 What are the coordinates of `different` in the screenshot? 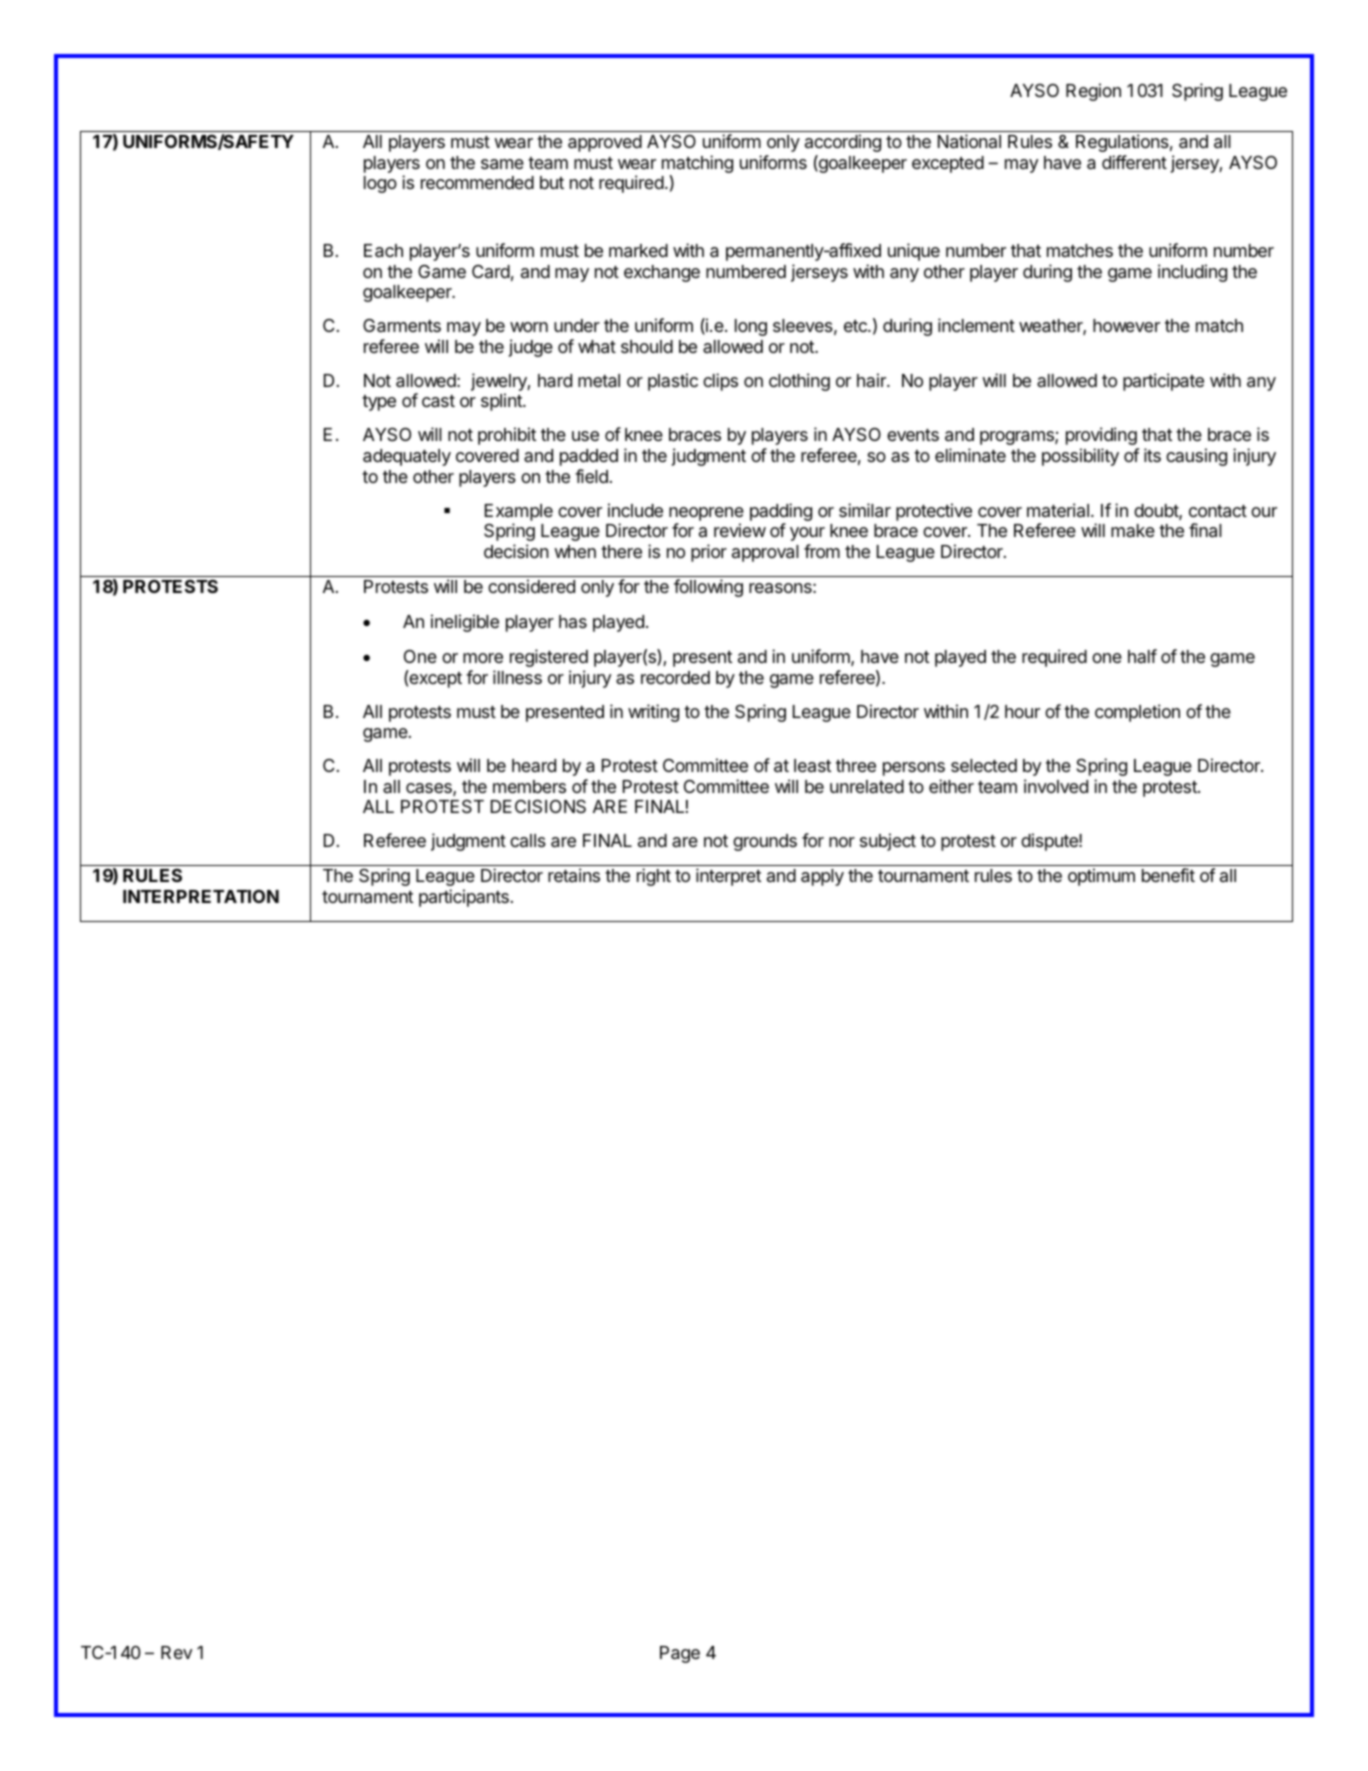 It's located at (1134, 162).
